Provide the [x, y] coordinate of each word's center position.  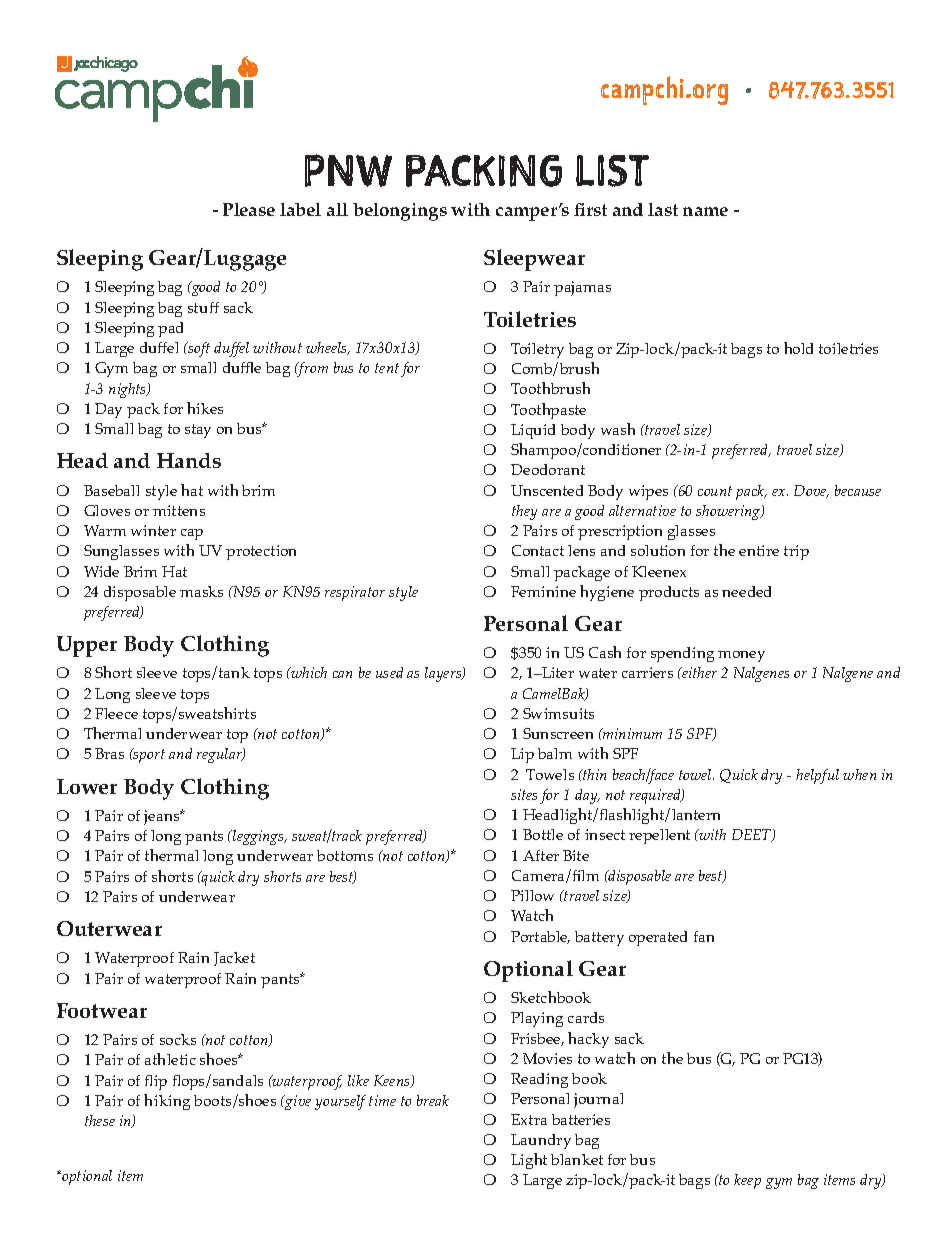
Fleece [116, 713]
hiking [167, 1102]
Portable [540, 937]
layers [444, 674]
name [705, 211]
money [741, 656]
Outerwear [109, 928]
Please [249, 209]
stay [198, 431]
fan [704, 936]
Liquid [533, 431]
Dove [811, 491]
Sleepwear [534, 260]
